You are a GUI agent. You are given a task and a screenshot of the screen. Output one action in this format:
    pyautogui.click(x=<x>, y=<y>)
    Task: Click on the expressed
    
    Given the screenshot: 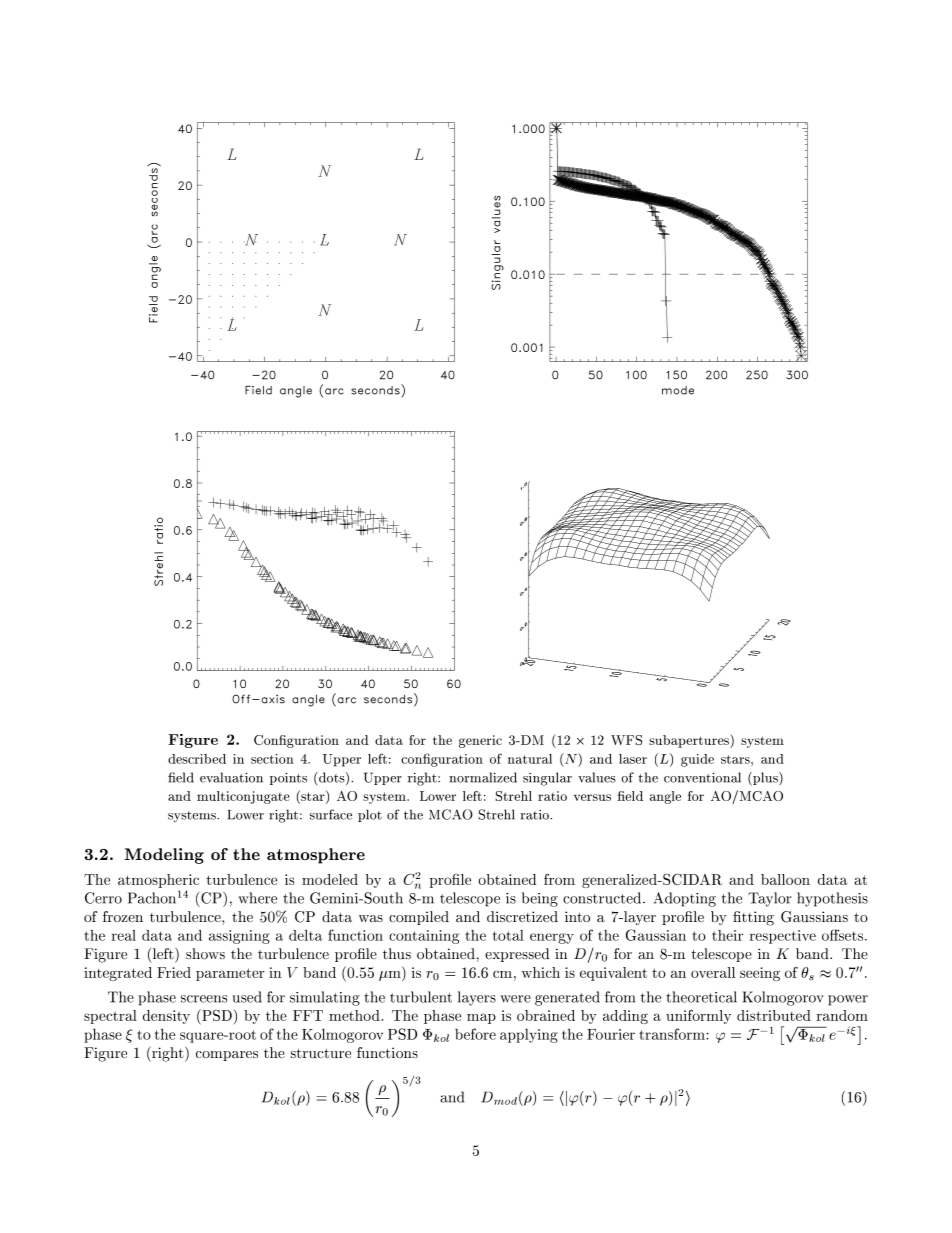 What is the action you would take?
    pyautogui.click(x=517, y=955)
